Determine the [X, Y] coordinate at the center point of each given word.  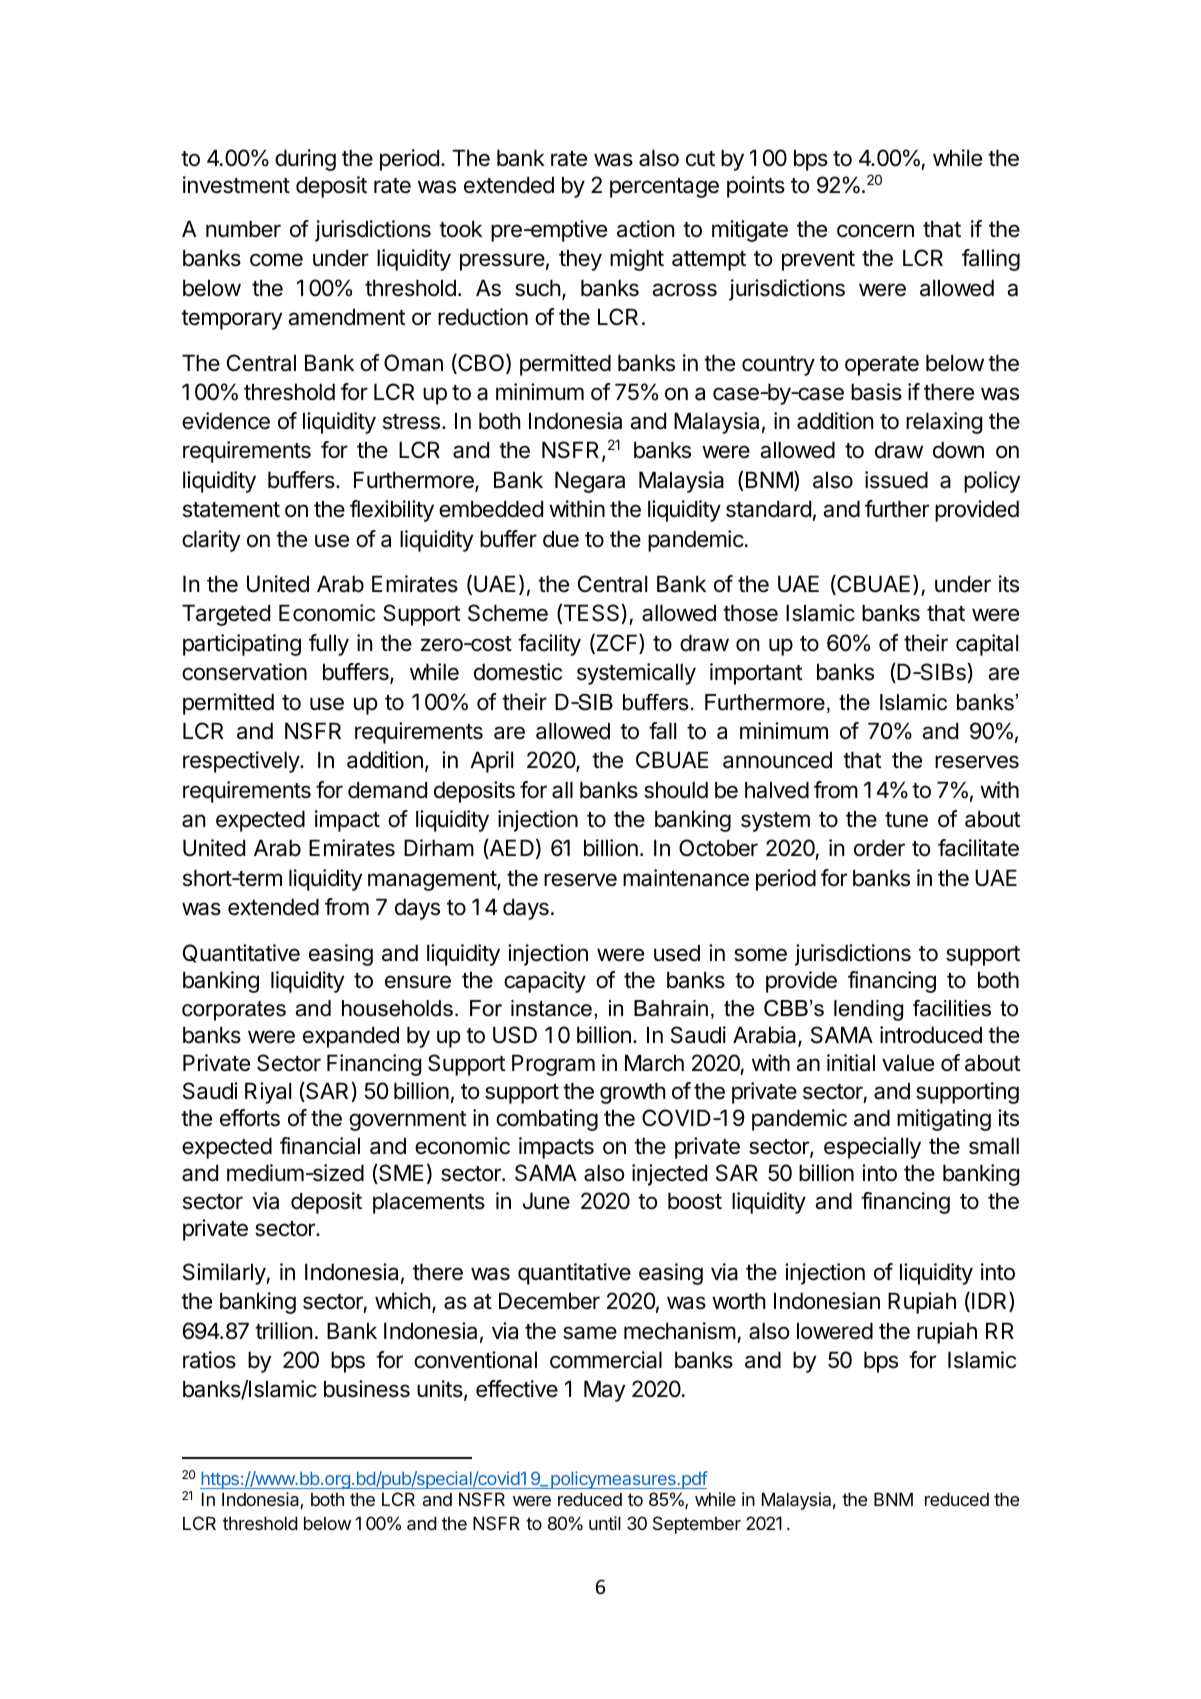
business [367, 1389]
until [605, 1523]
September [697, 1525]
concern [875, 231]
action [645, 229]
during [305, 160]
